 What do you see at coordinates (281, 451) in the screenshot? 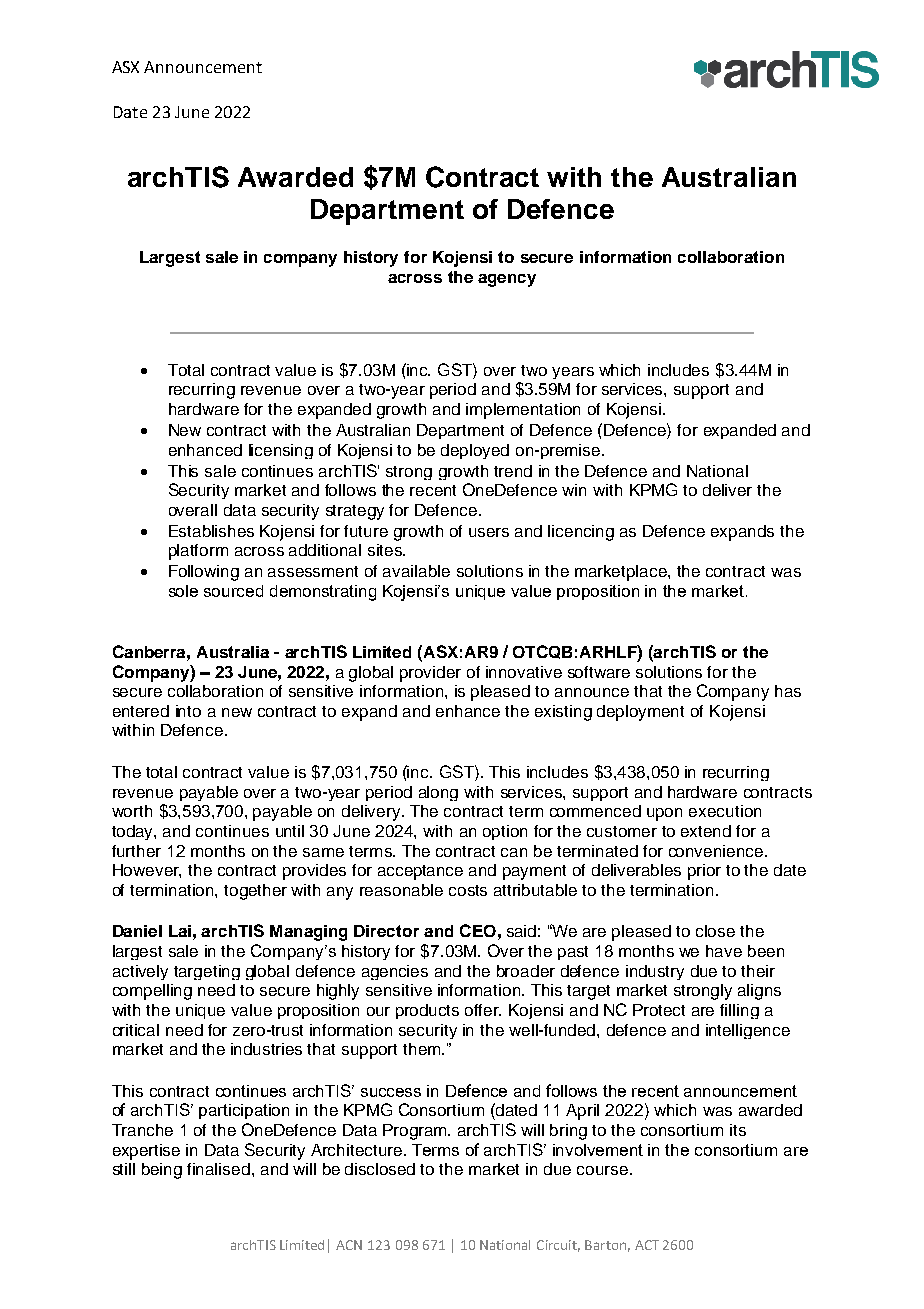
I see `licensing` at bounding box center [281, 451].
